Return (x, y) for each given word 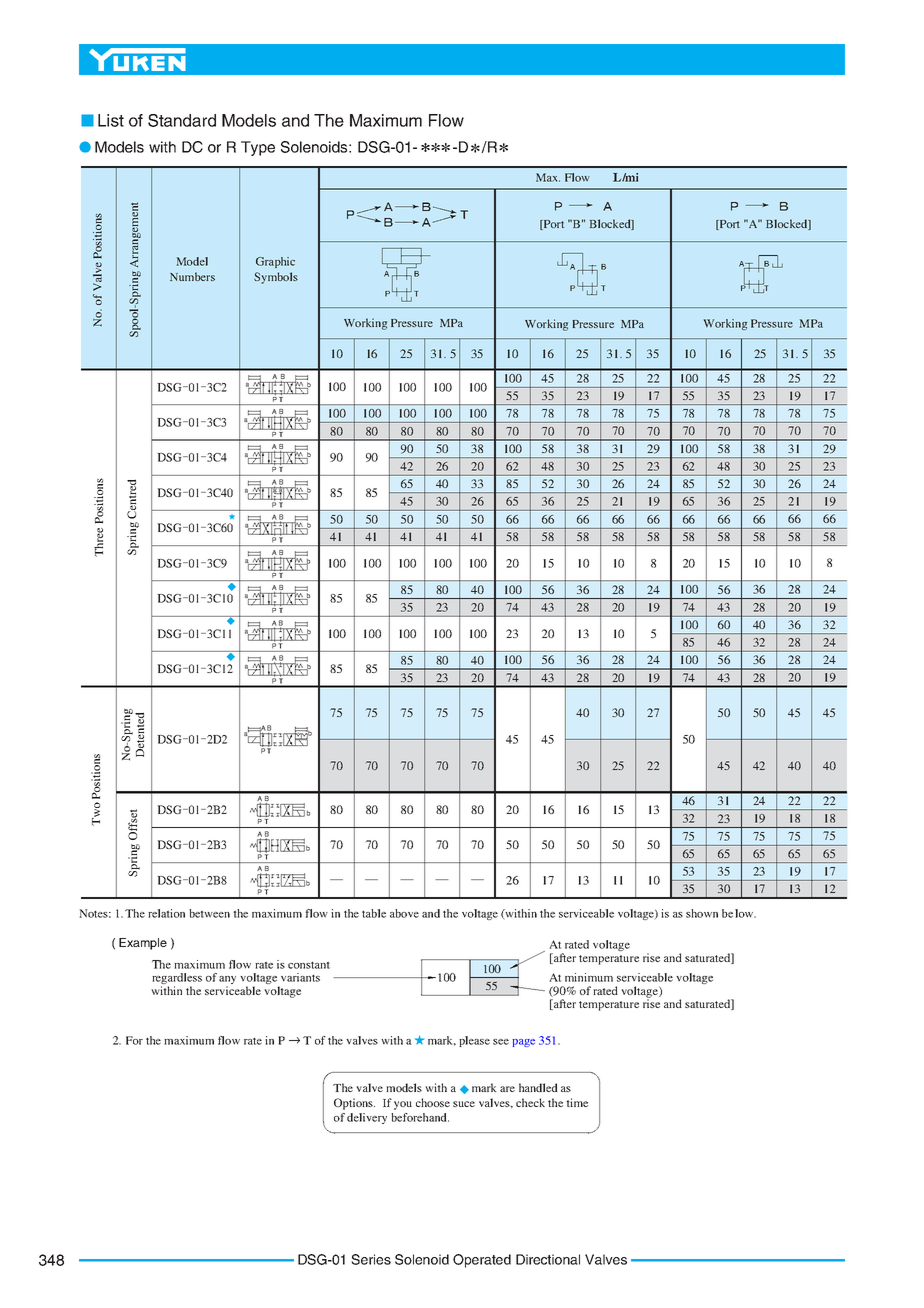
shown (702, 913)
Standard (182, 120)
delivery (367, 1118)
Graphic (275, 262)
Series (371, 1259)
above (404, 913)
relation (166, 913)
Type (258, 148)
